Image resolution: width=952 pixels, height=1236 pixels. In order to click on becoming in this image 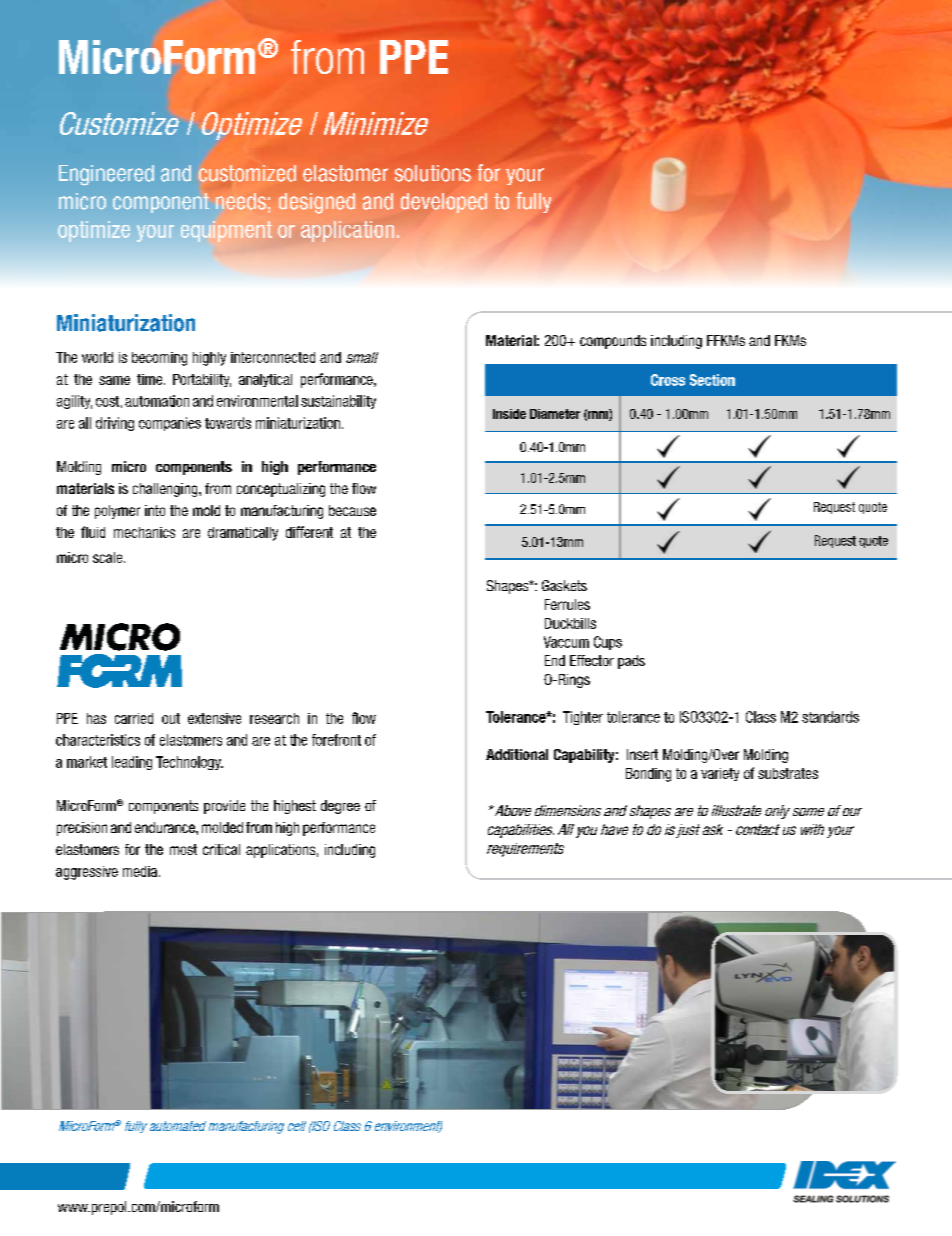, I will do `click(159, 359)`.
